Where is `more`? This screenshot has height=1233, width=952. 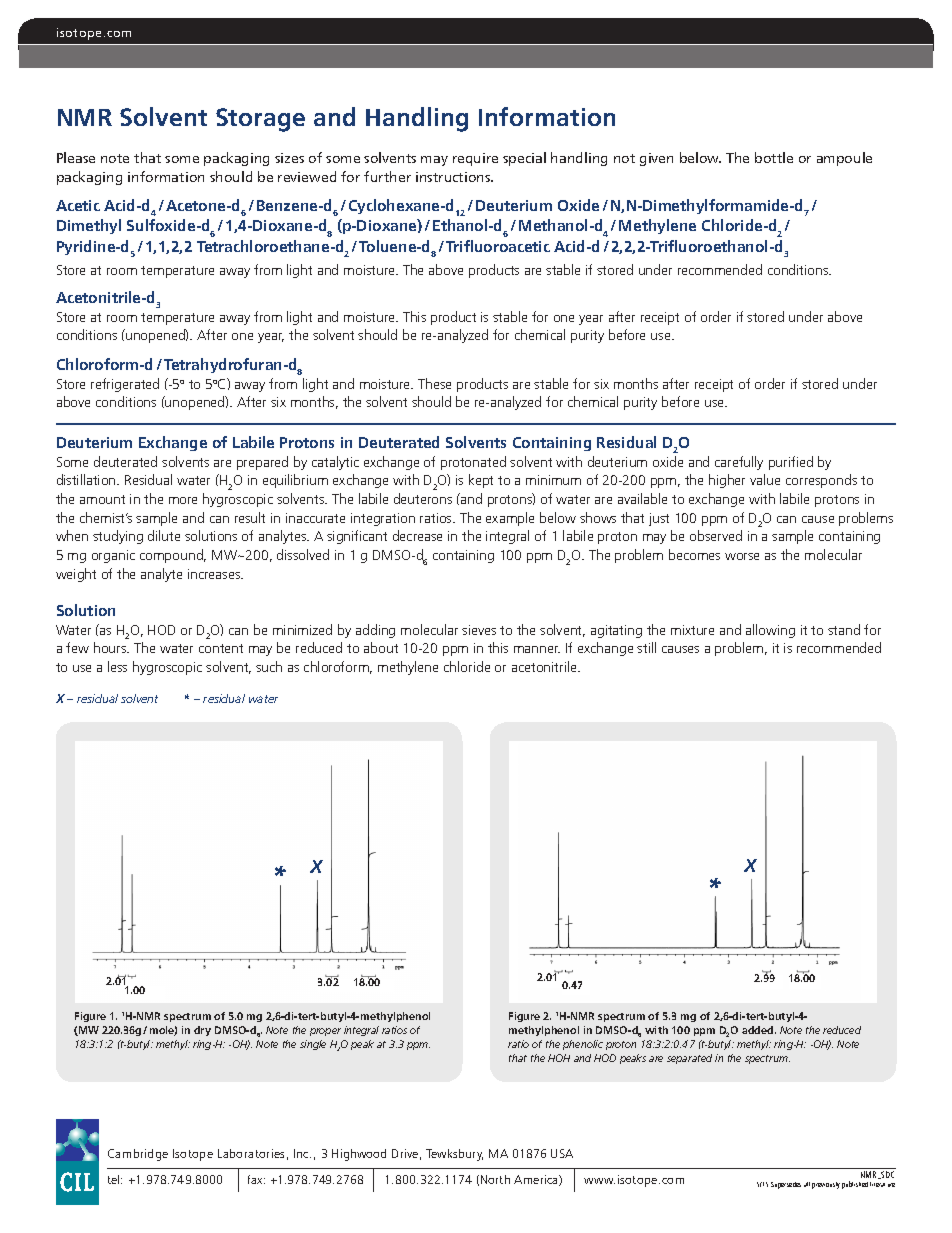 more is located at coordinates (183, 500).
